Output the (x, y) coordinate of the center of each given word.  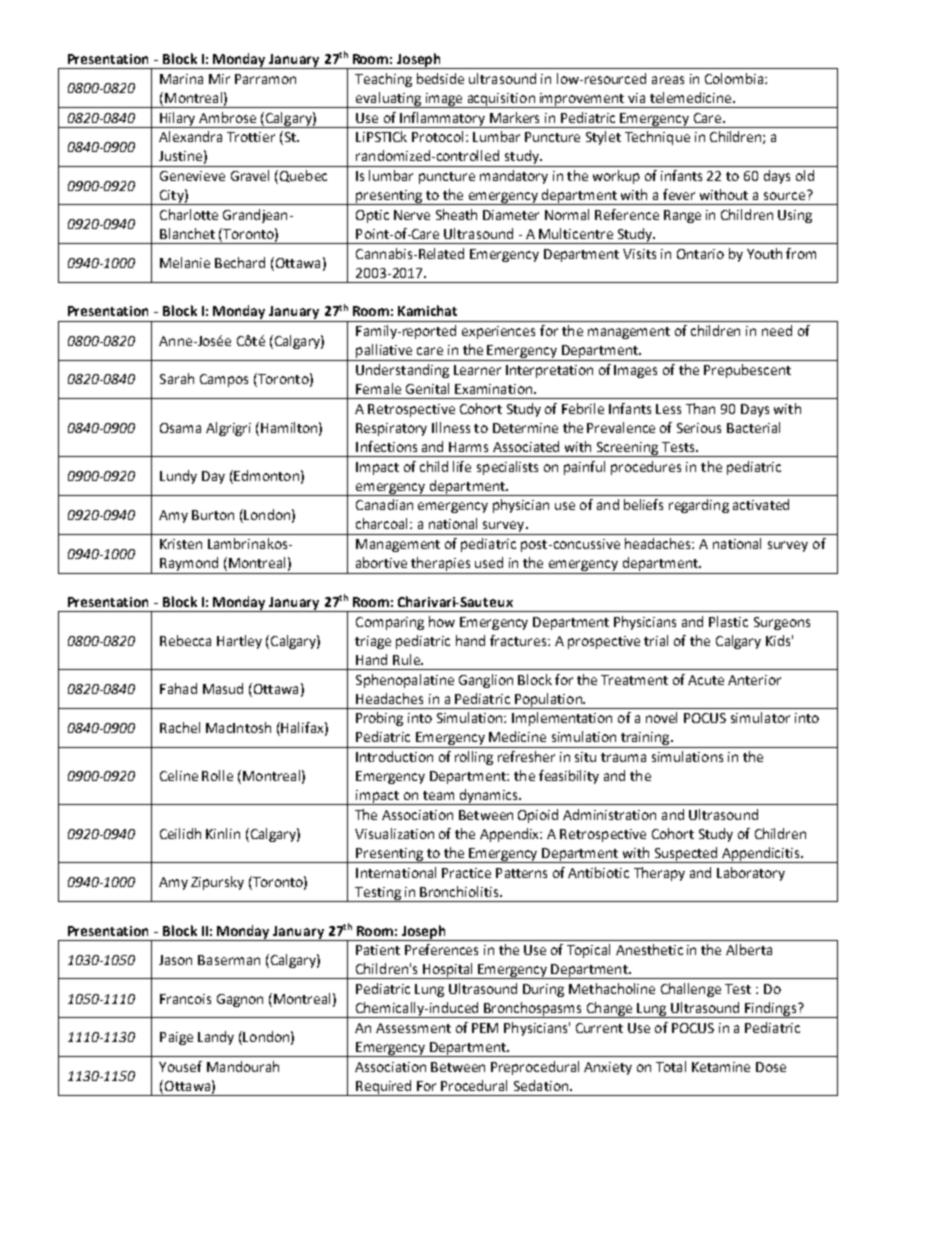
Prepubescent (747, 371)
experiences (498, 332)
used (489, 562)
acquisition (501, 100)
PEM (485, 1028)
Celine (179, 775)
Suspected (686, 855)
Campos (224, 380)
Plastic (728, 621)
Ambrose (227, 117)
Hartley (239, 642)
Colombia (735, 78)
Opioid (538, 816)
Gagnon (240, 1000)
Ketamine (721, 1067)
